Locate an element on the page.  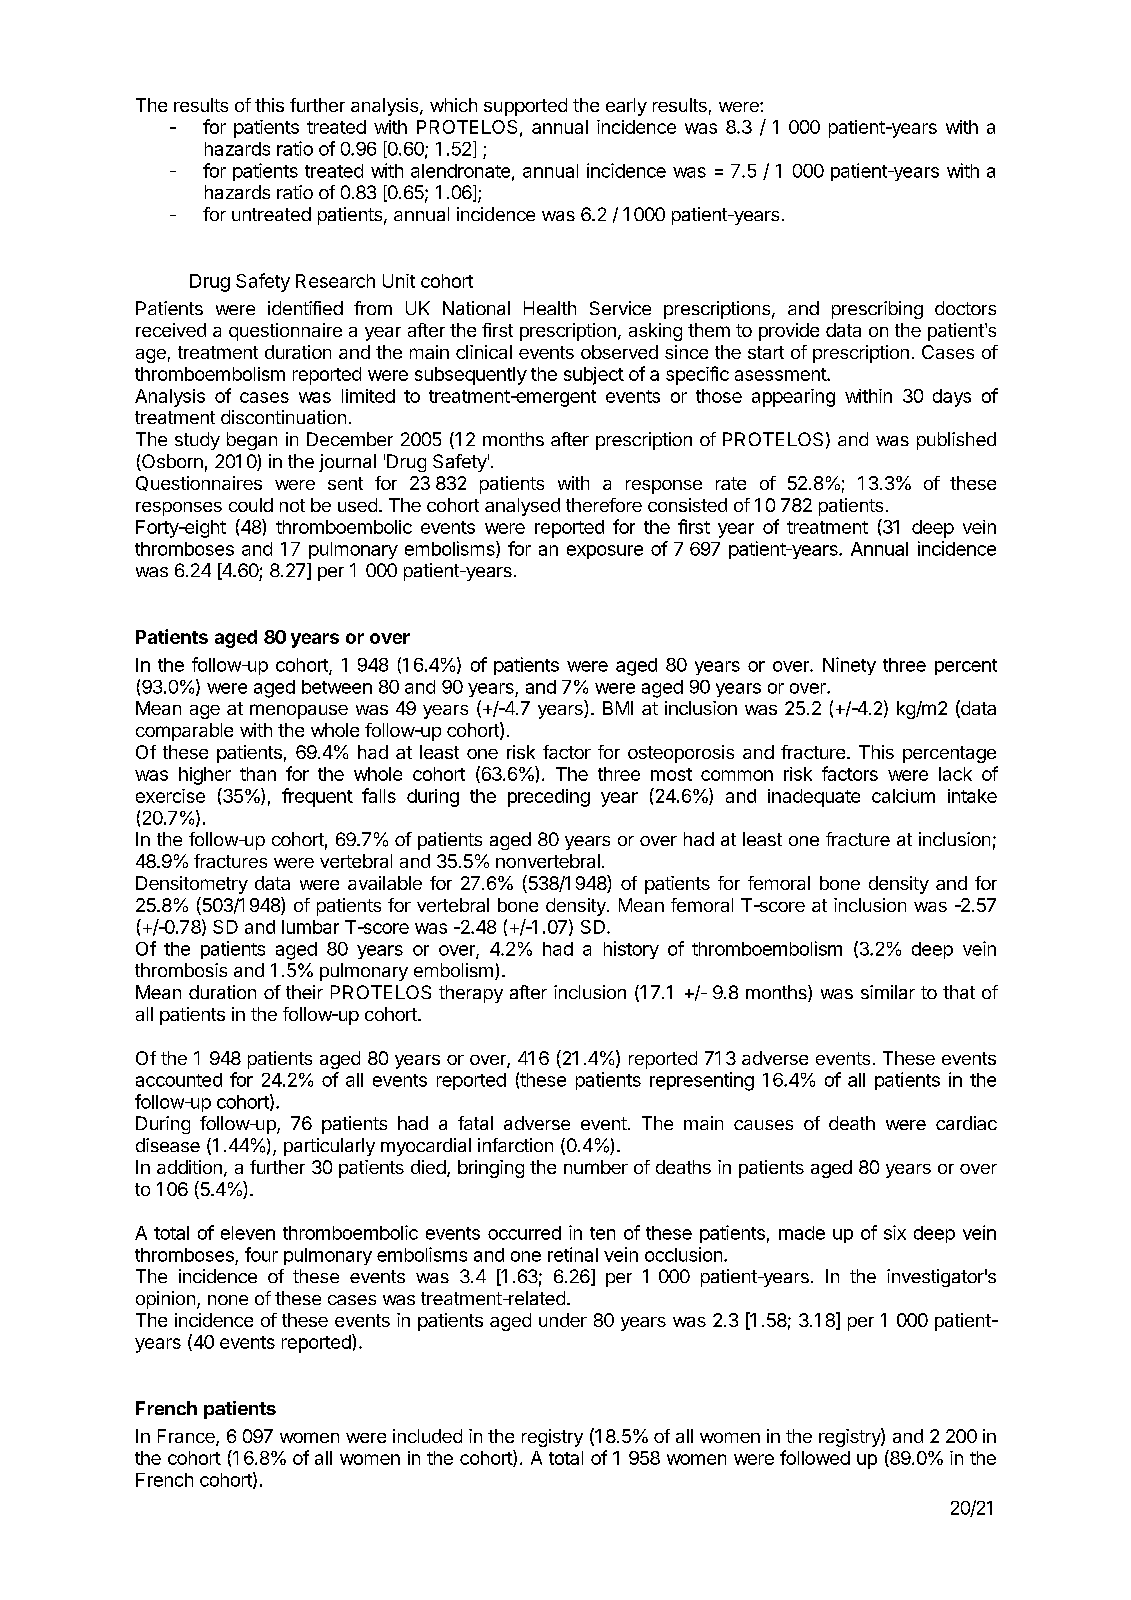
their is located at coordinates (304, 992).
